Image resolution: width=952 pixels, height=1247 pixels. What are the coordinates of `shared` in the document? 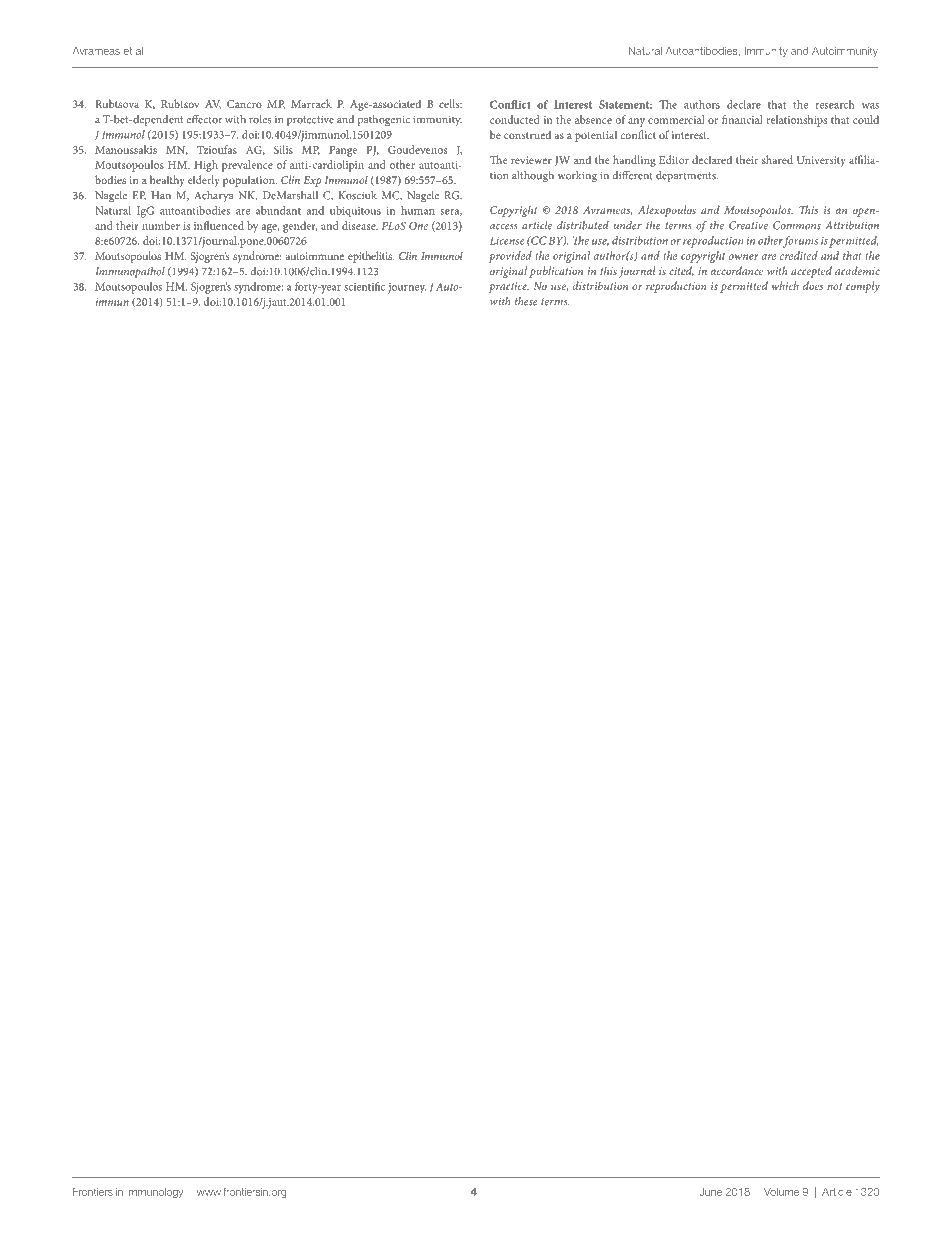 It's located at (777, 159).
